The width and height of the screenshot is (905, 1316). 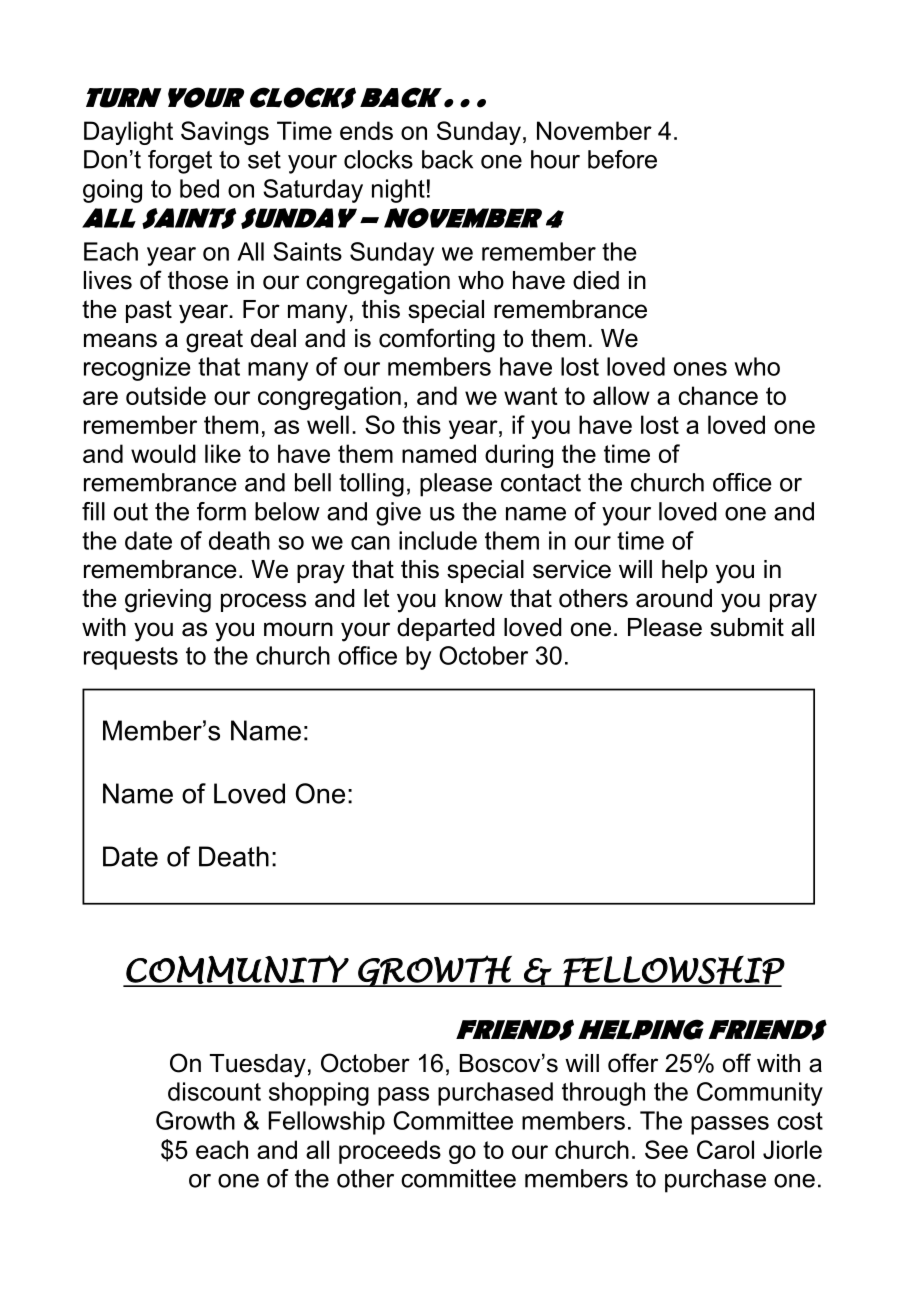 I want to click on discount, so click(x=214, y=1091).
